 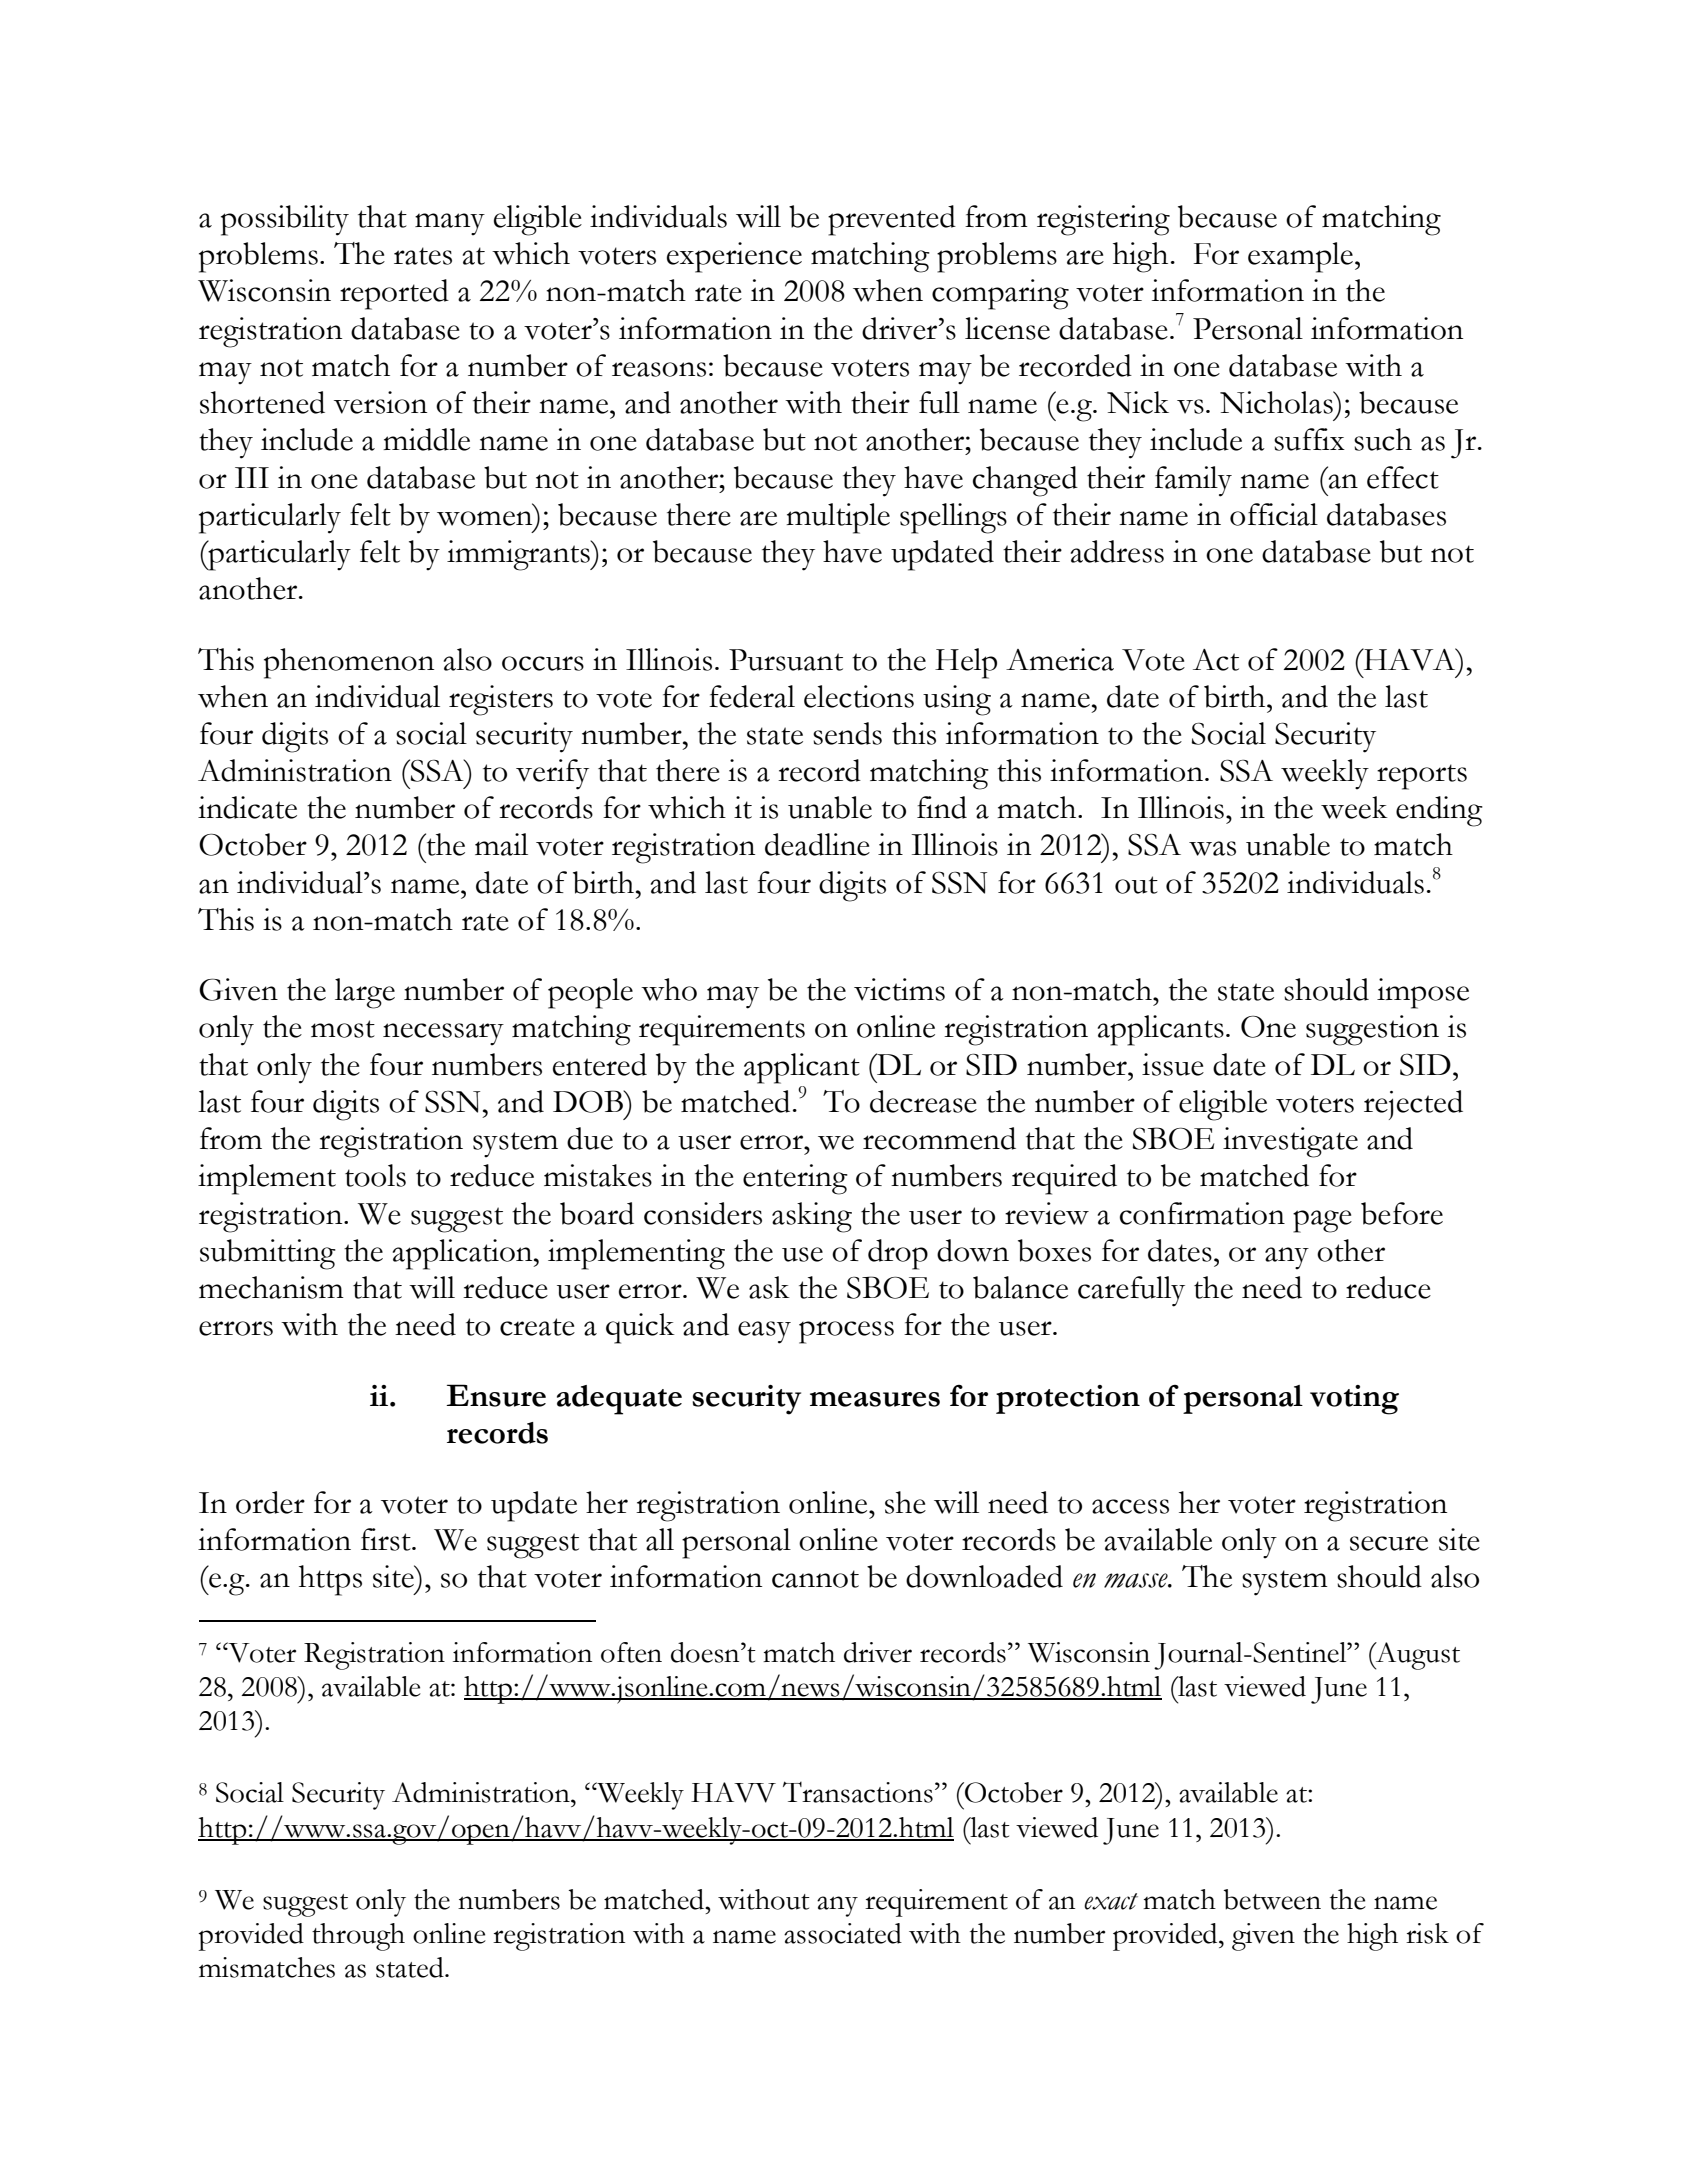 What do you see at coordinates (1300, 257) in the screenshot?
I see `example` at bounding box center [1300, 257].
